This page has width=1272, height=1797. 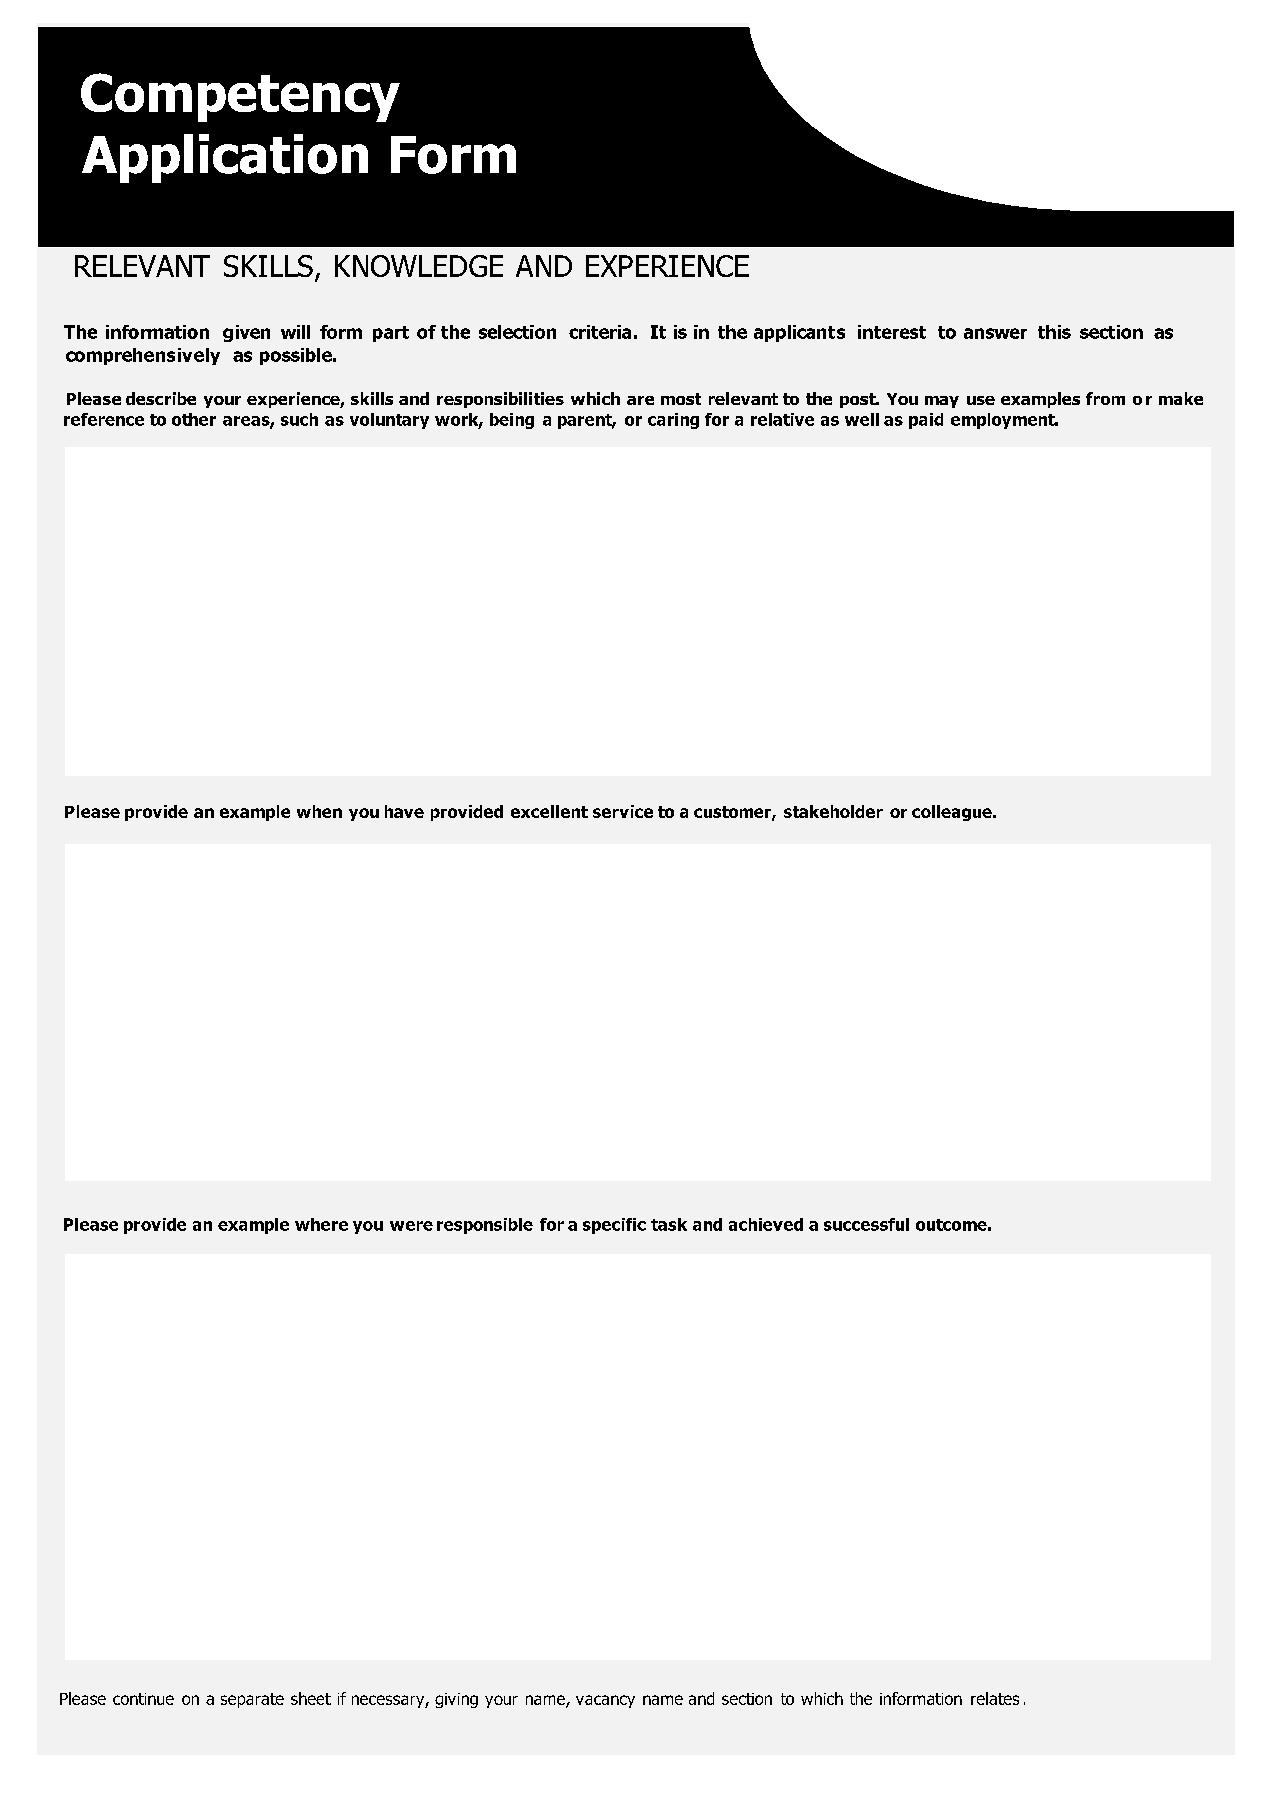 I want to click on task, so click(x=669, y=1224).
